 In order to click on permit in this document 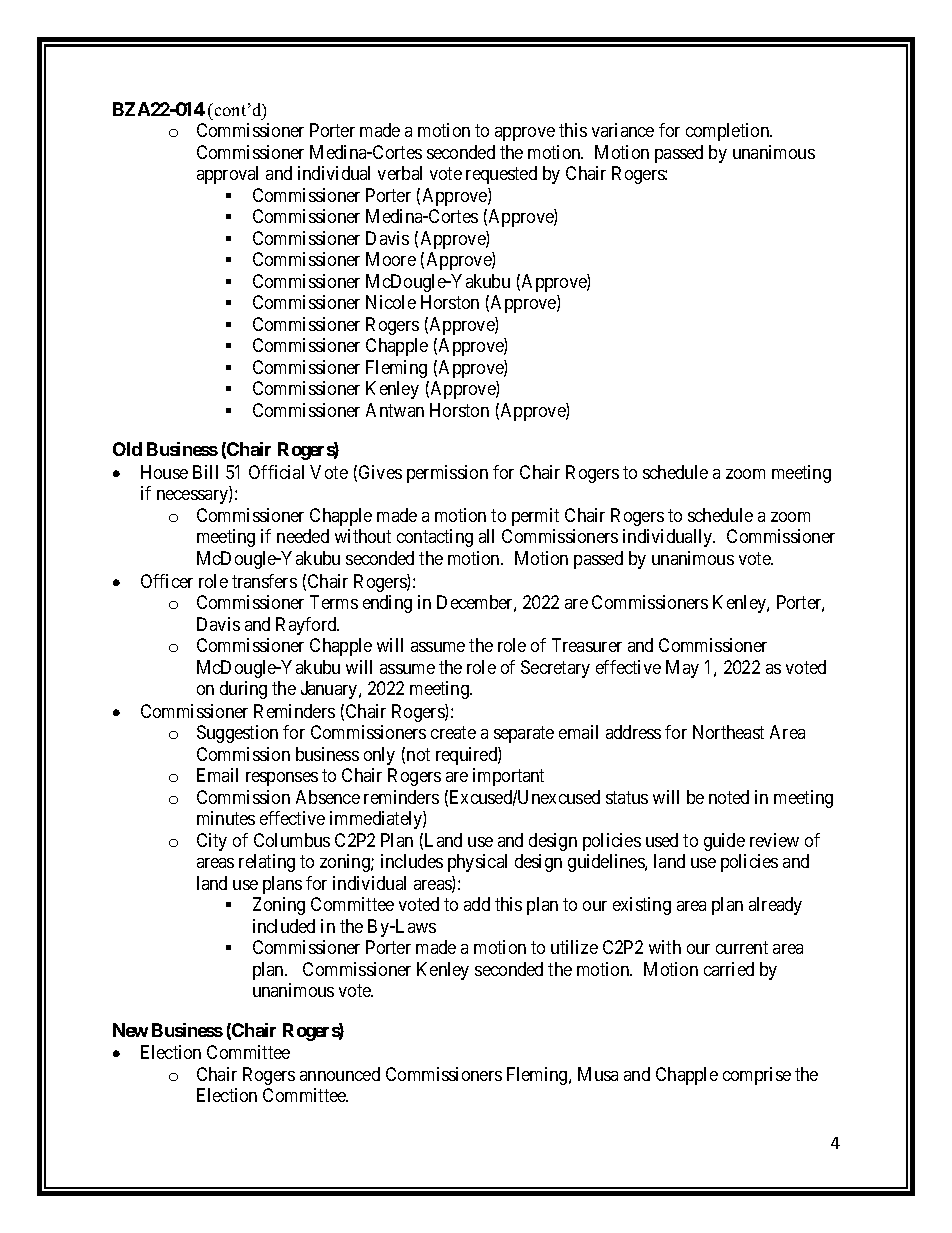, I will do `click(535, 517)`.
